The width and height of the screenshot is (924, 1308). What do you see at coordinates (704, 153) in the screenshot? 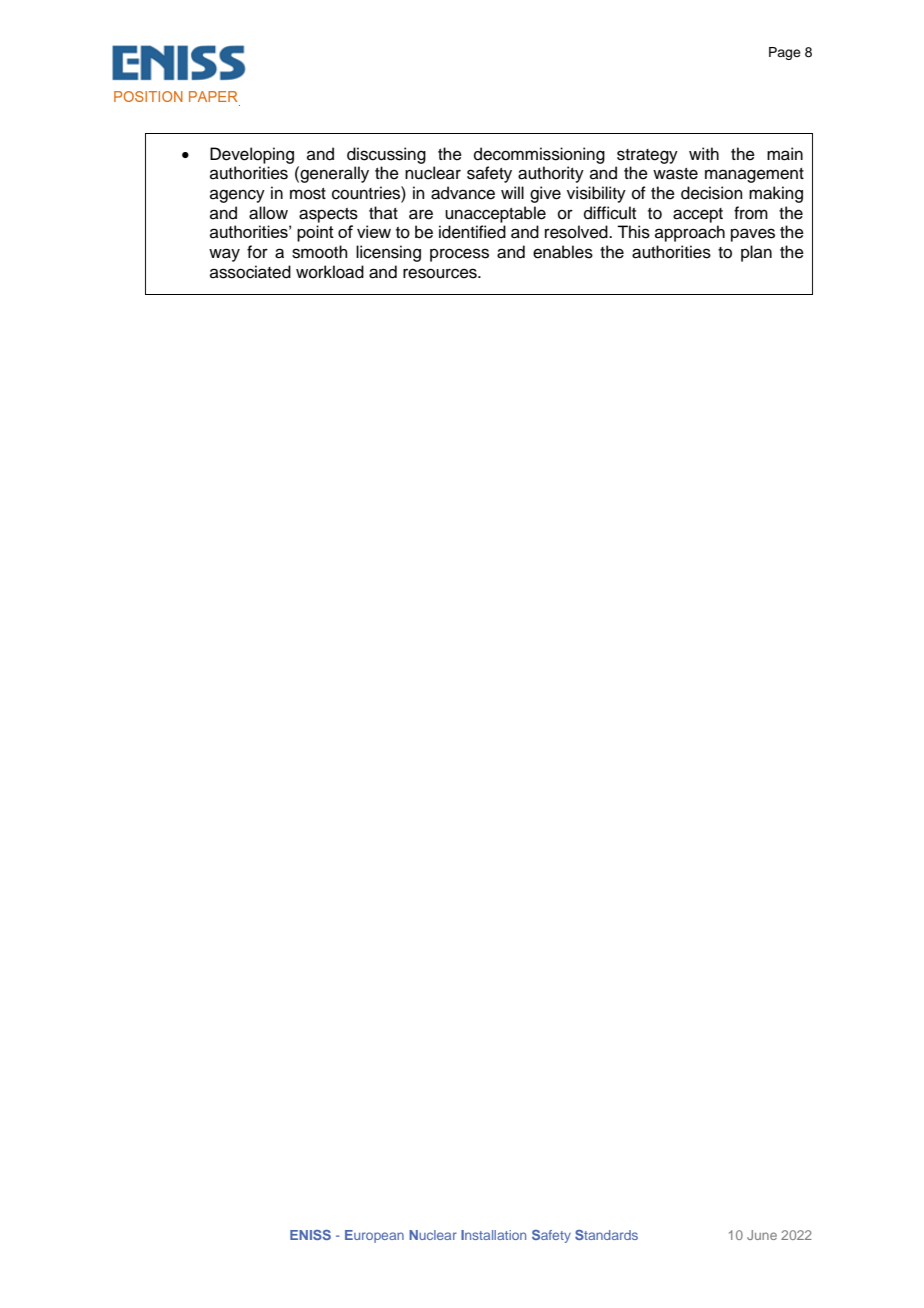
I see `with` at bounding box center [704, 153].
